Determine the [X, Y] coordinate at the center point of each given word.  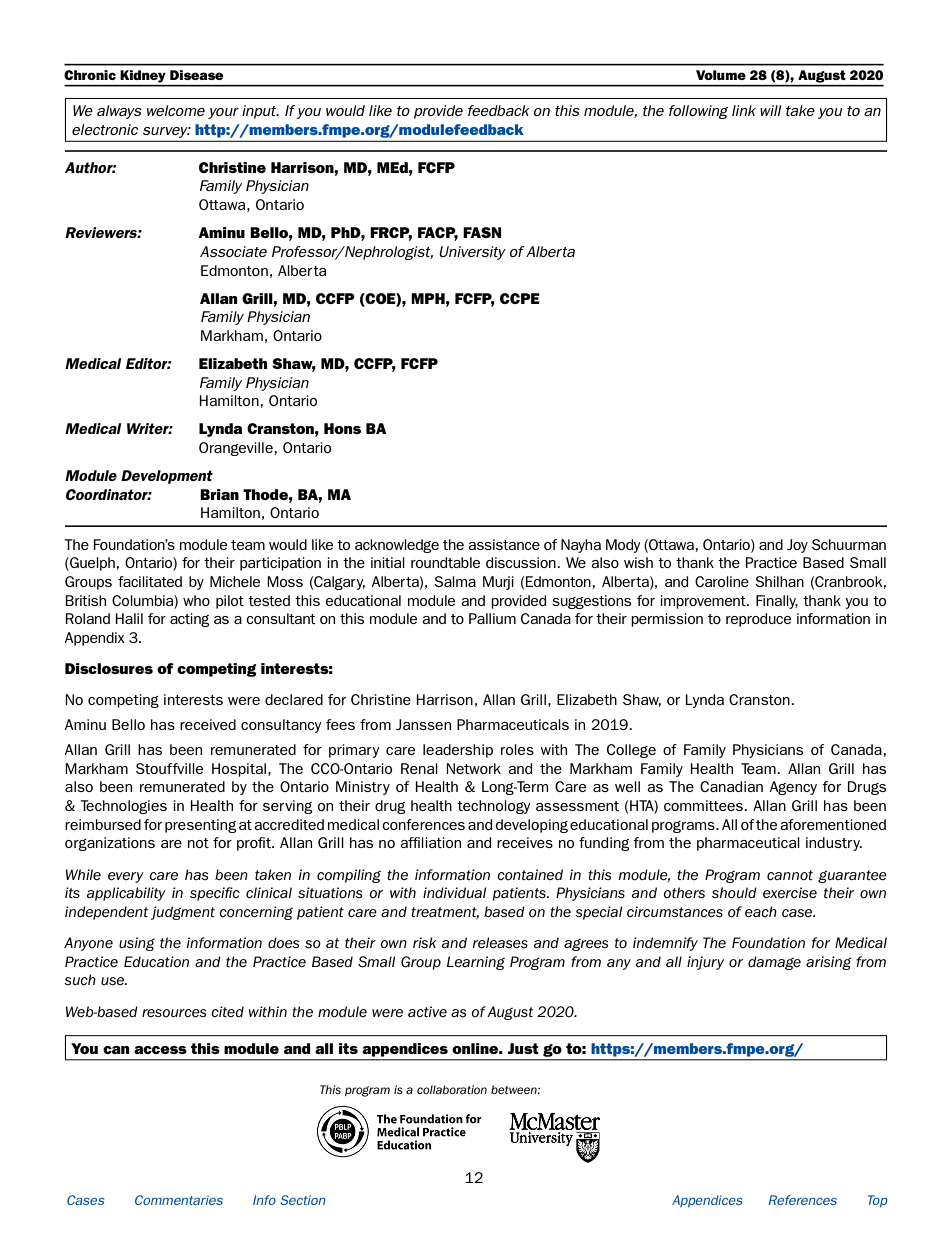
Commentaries [179, 1200]
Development [167, 477]
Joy [797, 546]
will [770, 110]
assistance [504, 544]
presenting [200, 826]
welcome [176, 110]
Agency [793, 788]
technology [494, 807]
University [472, 253]
